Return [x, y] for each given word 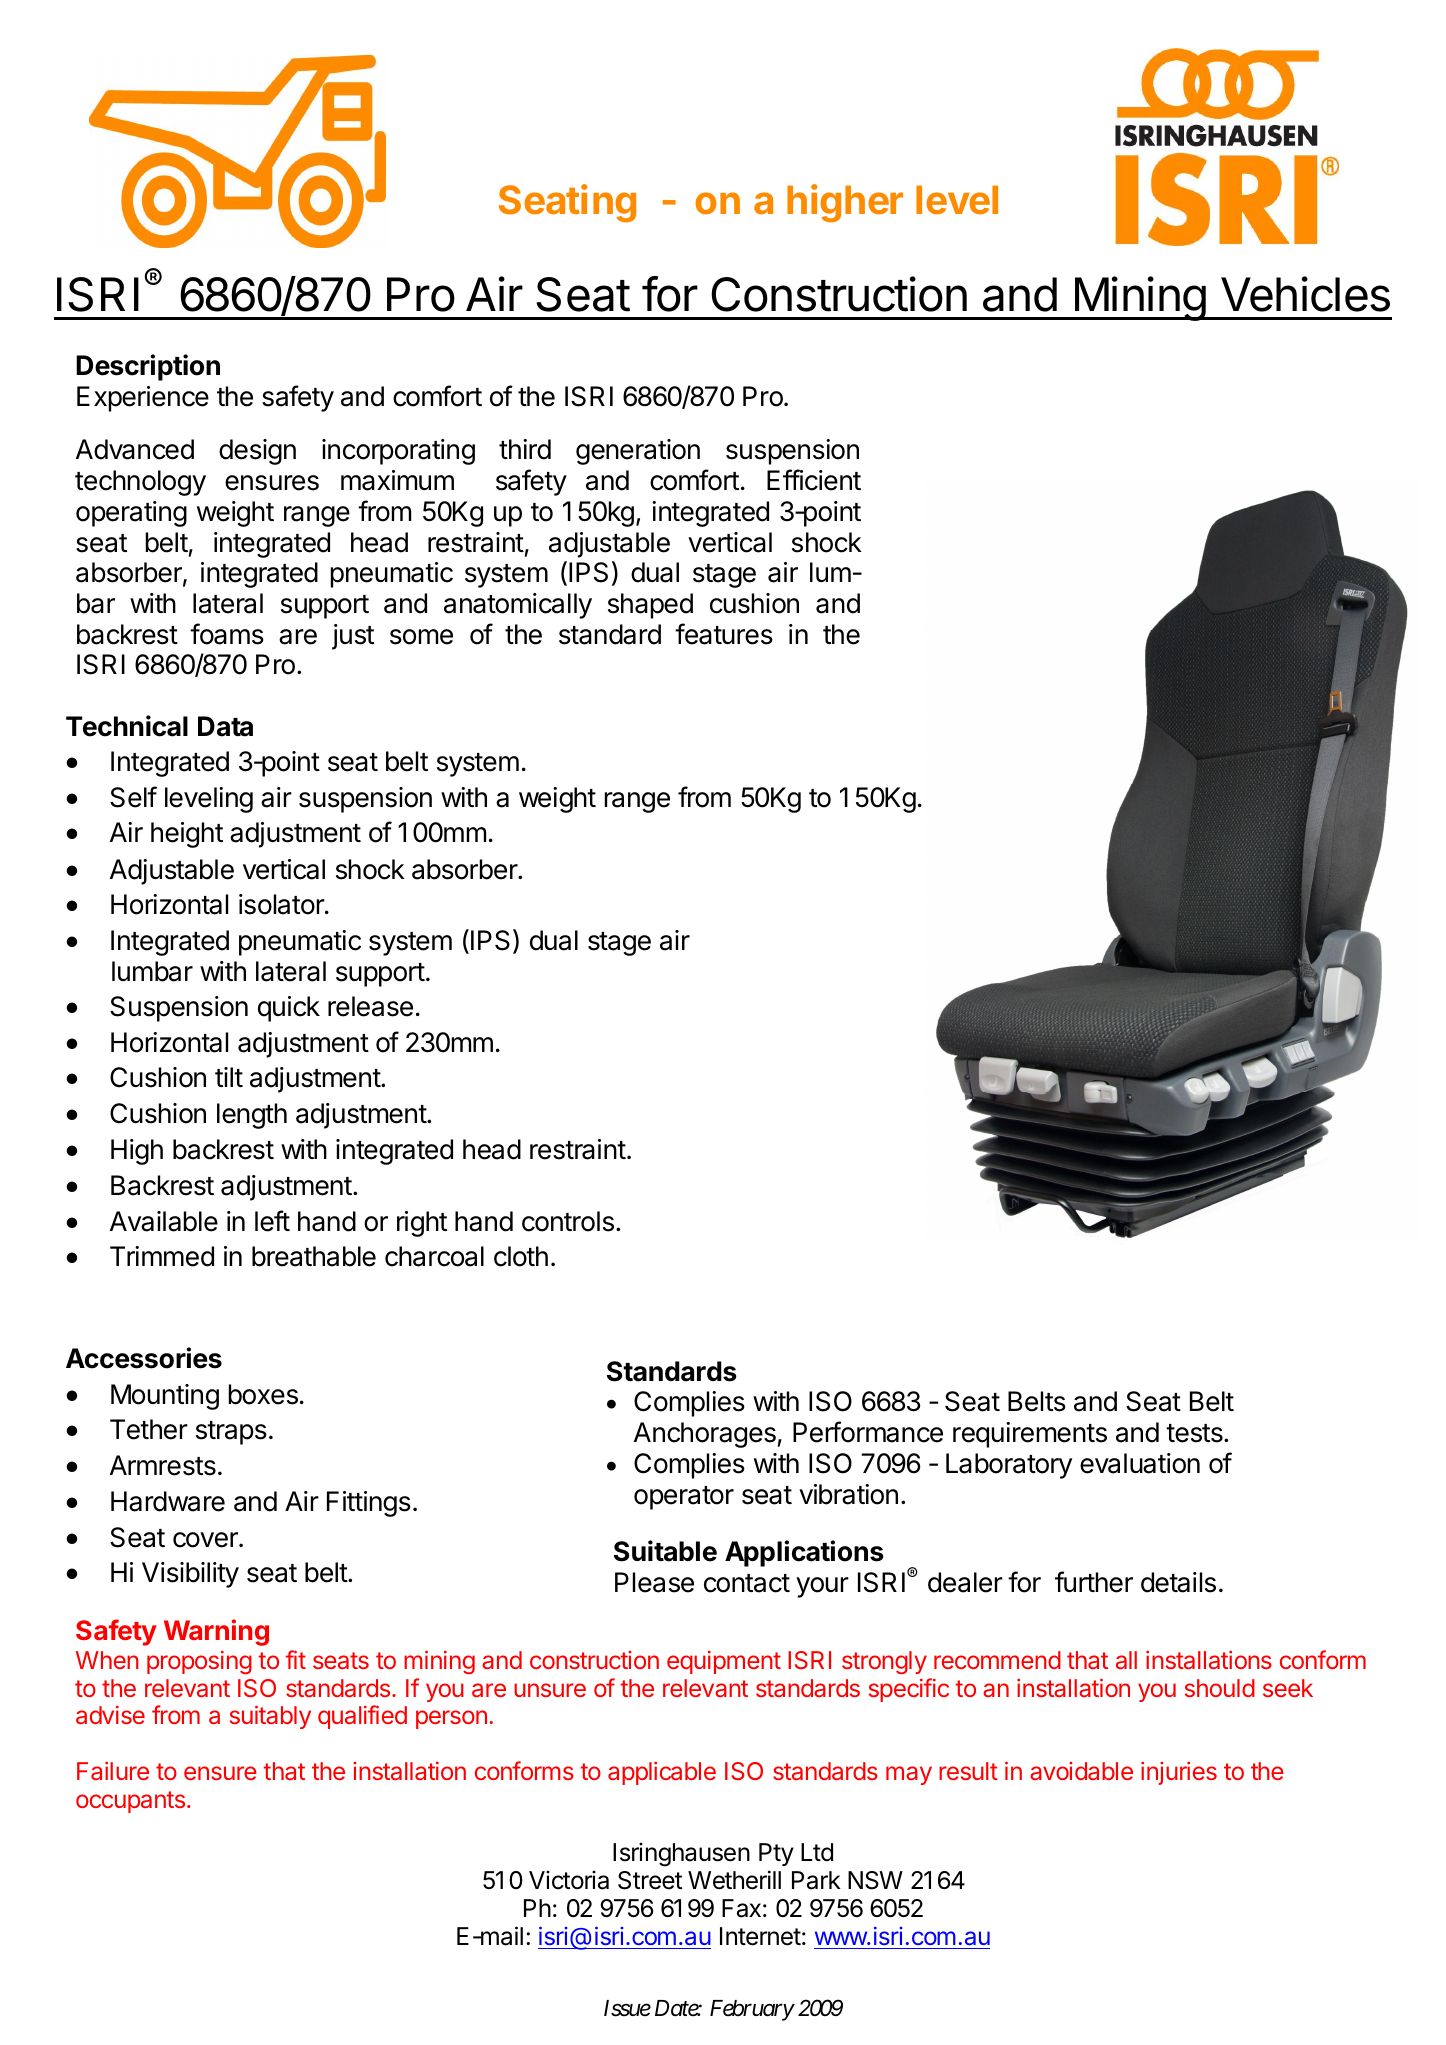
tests [1195, 1433]
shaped [650, 606]
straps [231, 1433]
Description [148, 367]
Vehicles [1305, 294]
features [724, 634]
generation [638, 452]
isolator [282, 904]
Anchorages [706, 1435]
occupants [132, 1802]
